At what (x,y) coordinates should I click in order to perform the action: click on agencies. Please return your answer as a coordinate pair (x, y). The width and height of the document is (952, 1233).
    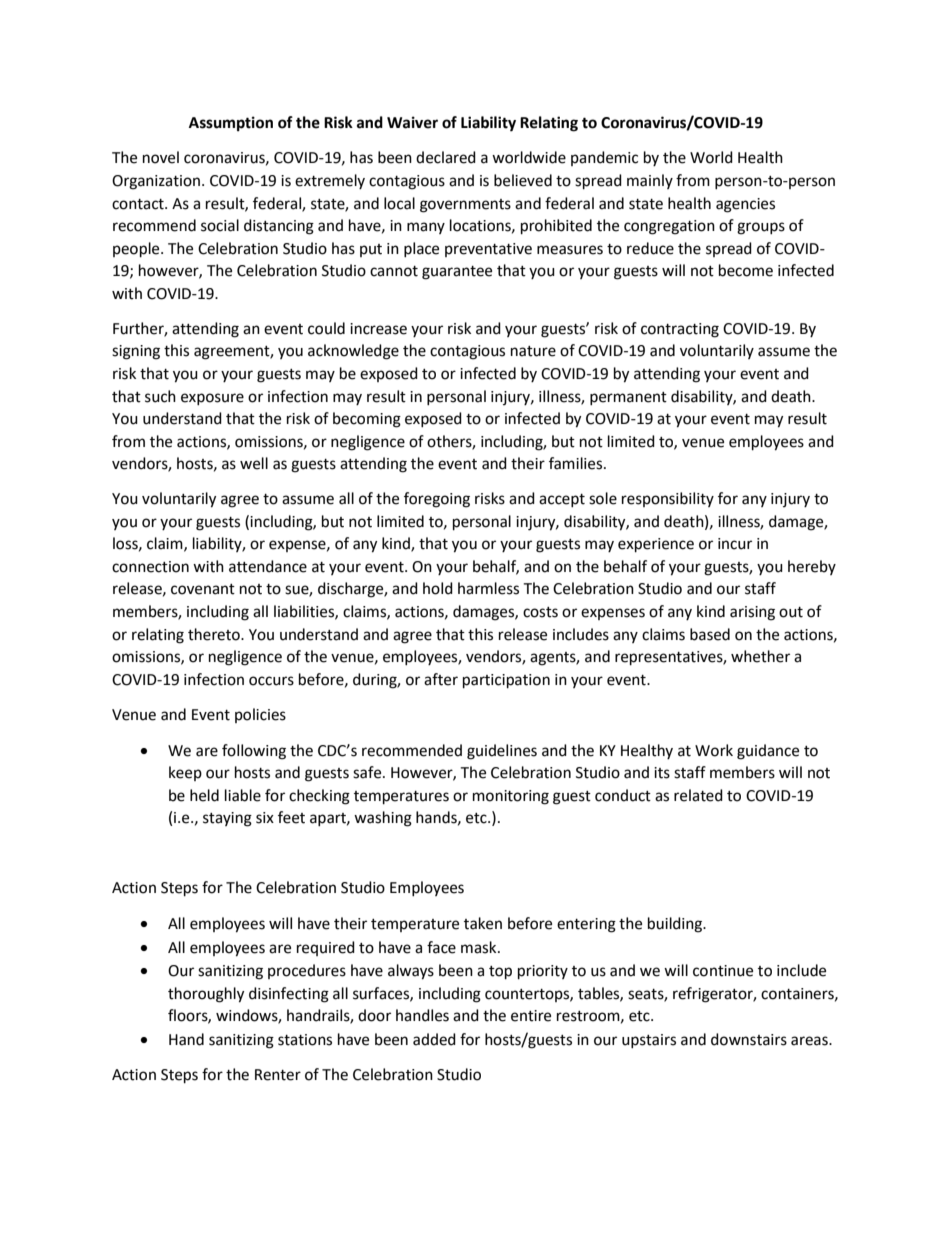
    Looking at the image, I should click on (745, 205).
